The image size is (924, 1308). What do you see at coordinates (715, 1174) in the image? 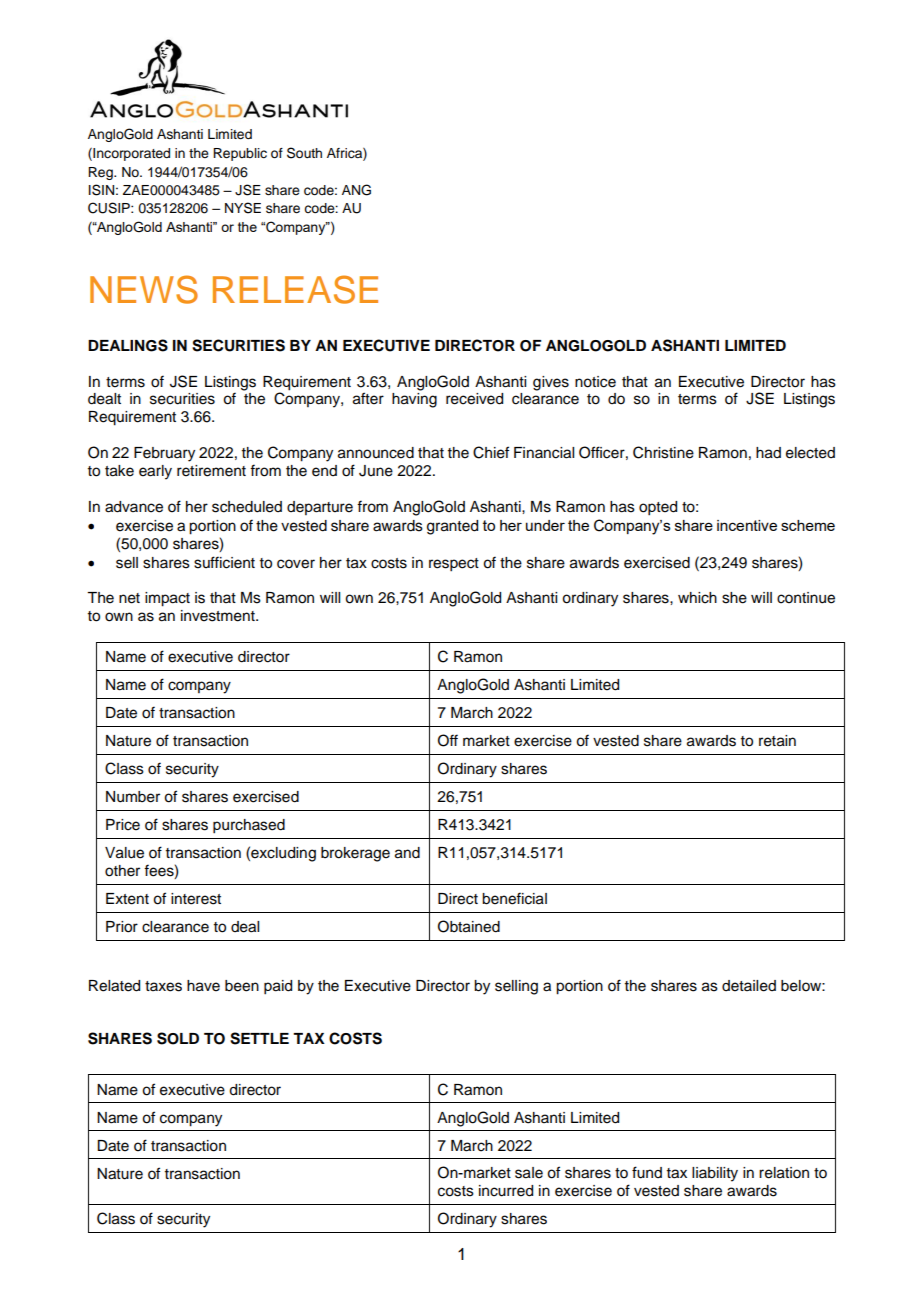
I see `liability` at bounding box center [715, 1174].
